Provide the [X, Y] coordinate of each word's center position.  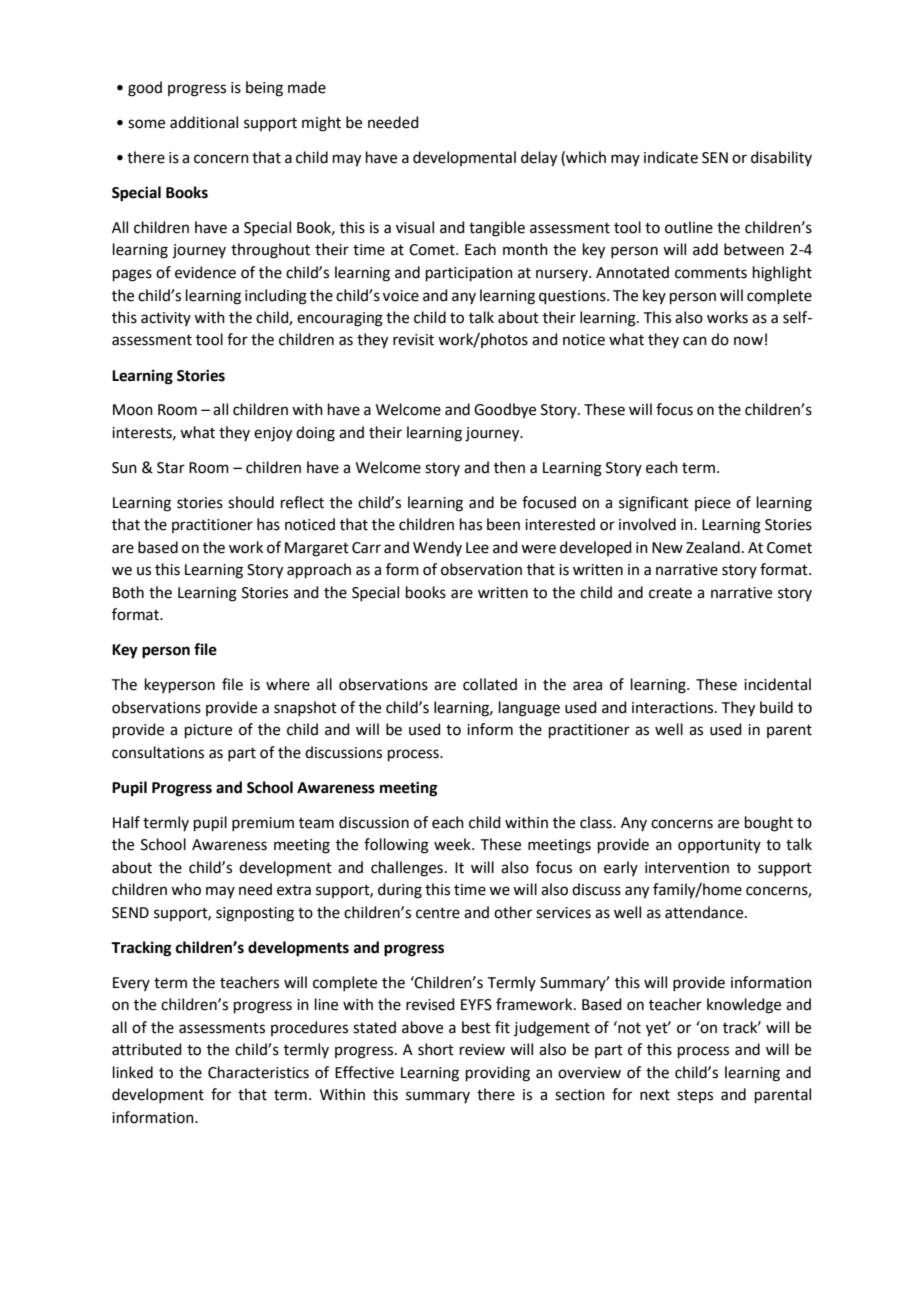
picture [208, 731]
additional [204, 122]
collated [490, 684]
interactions [674, 708]
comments [711, 273]
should [251, 502]
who [186, 889]
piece [713, 504]
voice [401, 296]
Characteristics [258, 1072]
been [503, 524]
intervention [687, 868]
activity [166, 319]
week [453, 844]
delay [539, 159]
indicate [671, 157]
